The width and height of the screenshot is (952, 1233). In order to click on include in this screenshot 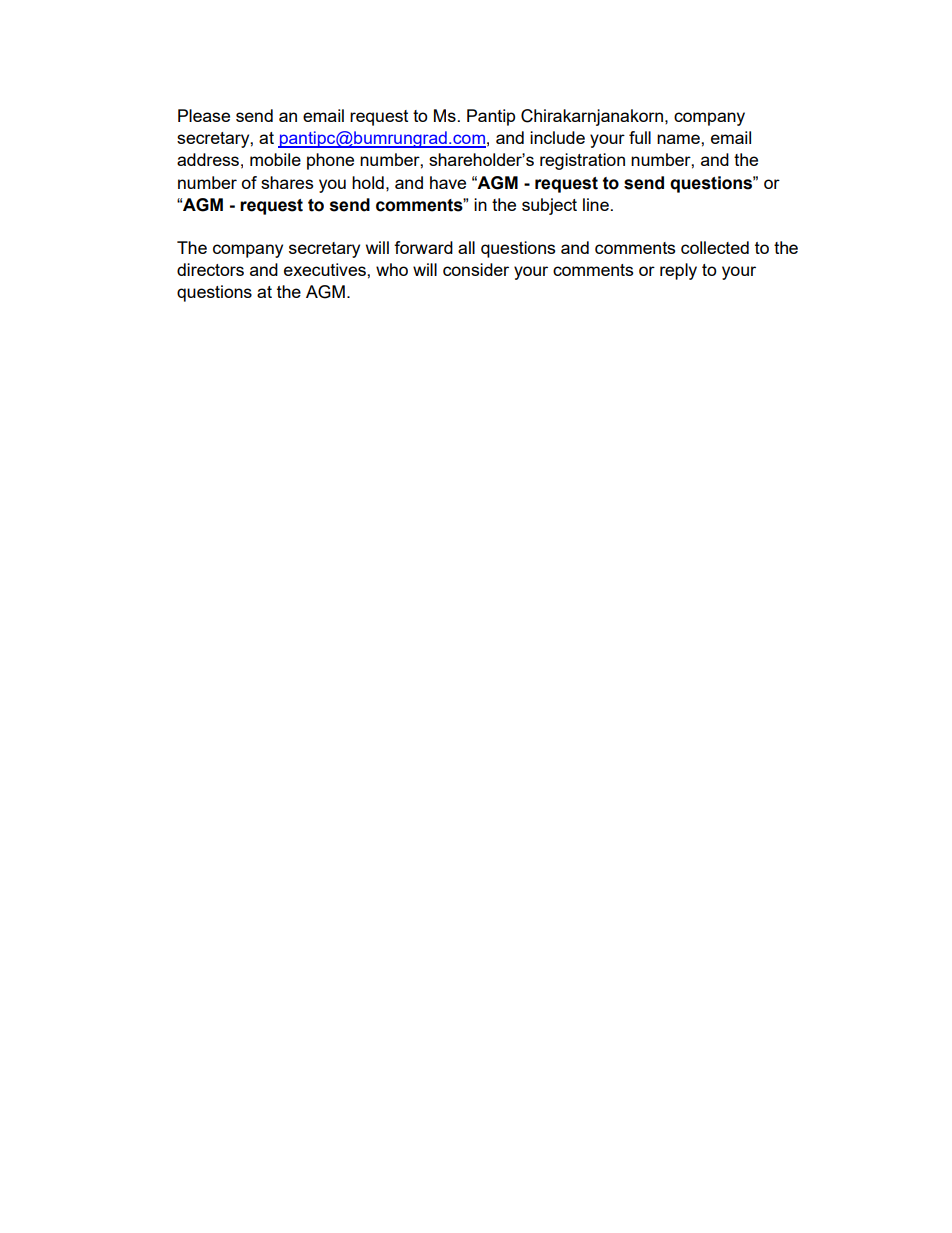, I will do `click(557, 137)`.
